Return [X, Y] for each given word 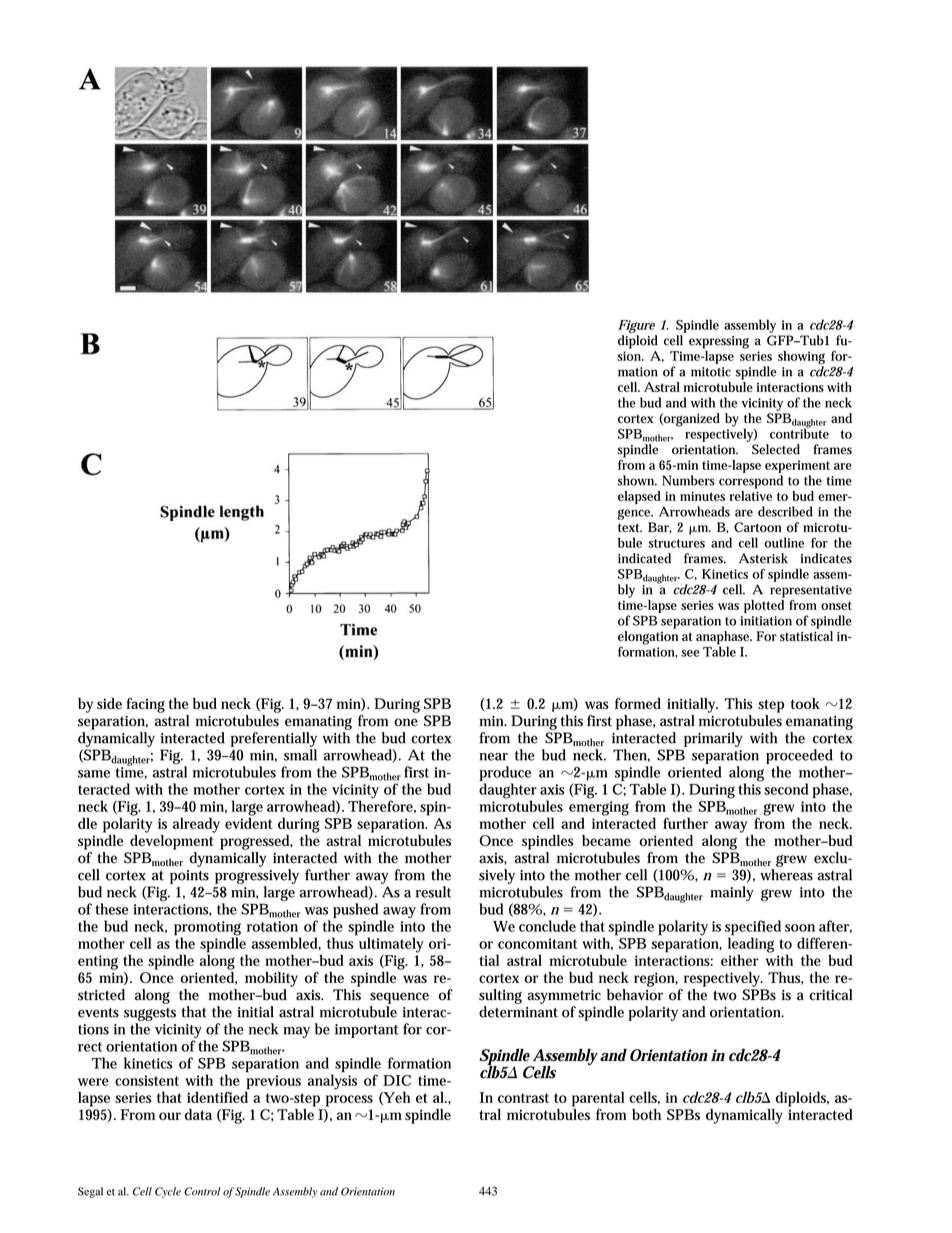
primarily [713, 739]
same [94, 774]
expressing [719, 342]
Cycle [168, 1192]
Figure [636, 326]
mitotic [711, 372]
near [493, 757]
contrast [523, 1098]
